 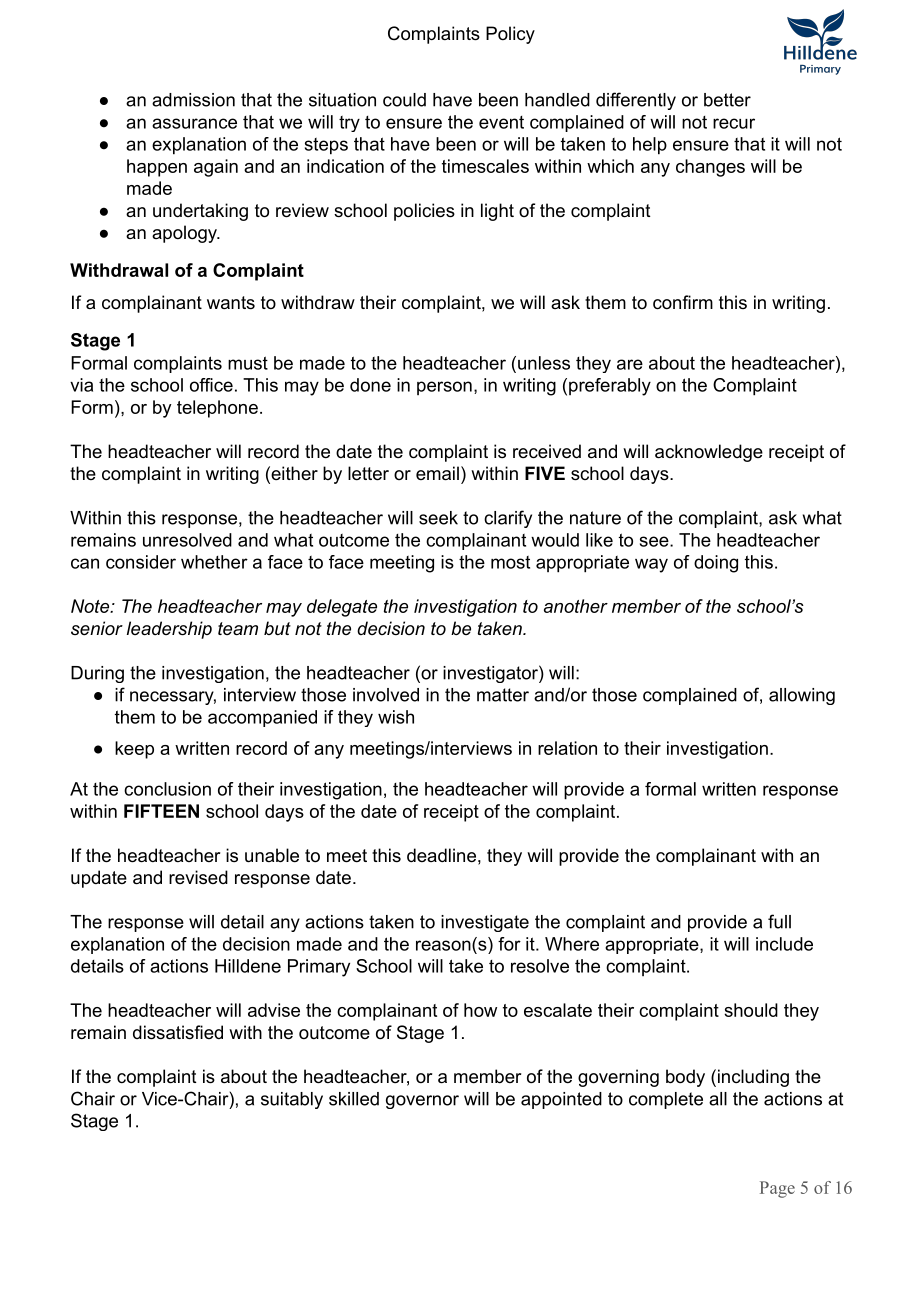 I want to click on better, so click(x=727, y=100).
